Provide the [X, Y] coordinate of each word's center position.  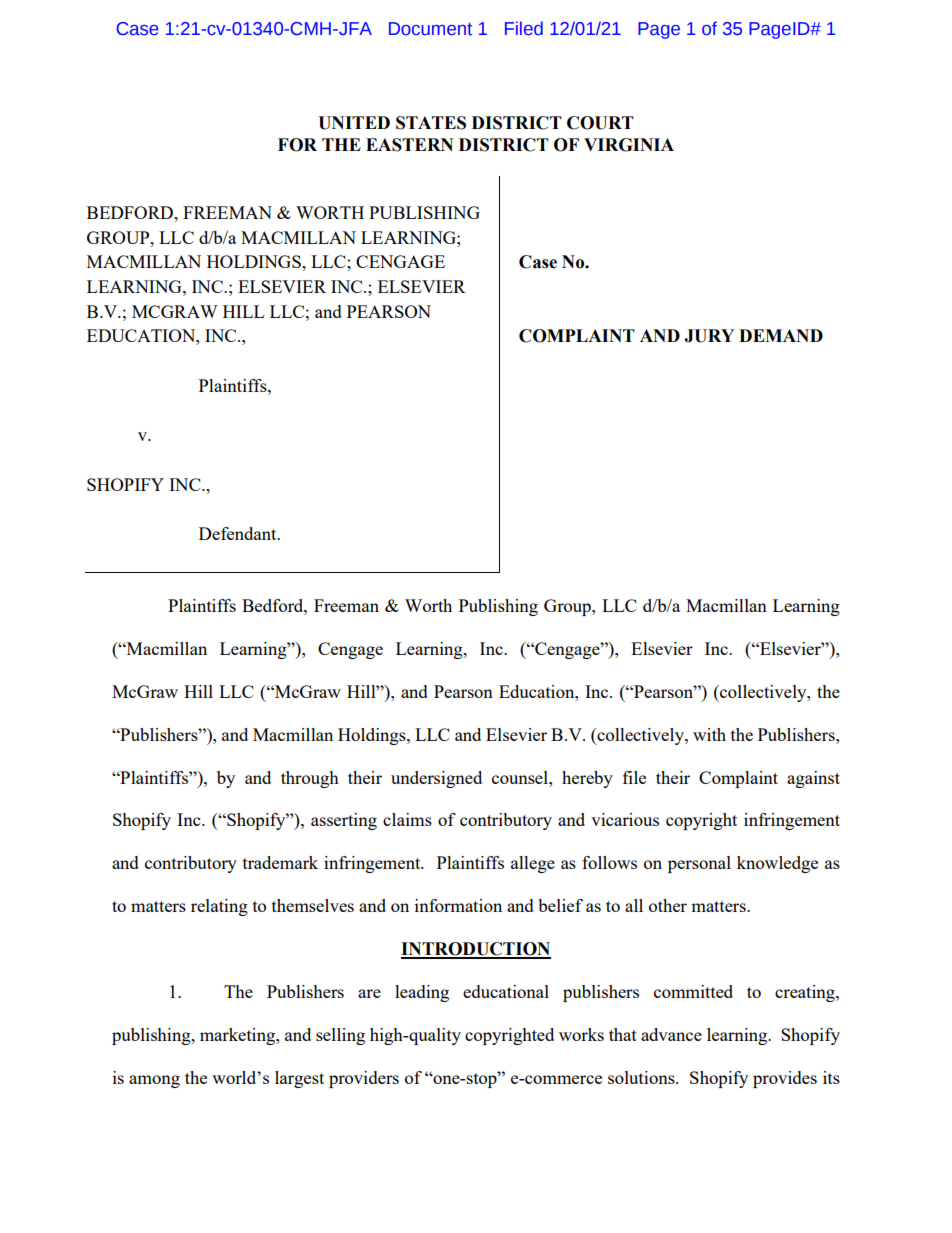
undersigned [436, 779]
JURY [709, 336]
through [310, 779]
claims [407, 819]
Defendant [239, 533]
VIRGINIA [629, 145]
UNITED [354, 123]
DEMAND [781, 335]
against [813, 779]
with [709, 734]
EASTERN [409, 145]
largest [299, 1079]
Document [430, 29]
